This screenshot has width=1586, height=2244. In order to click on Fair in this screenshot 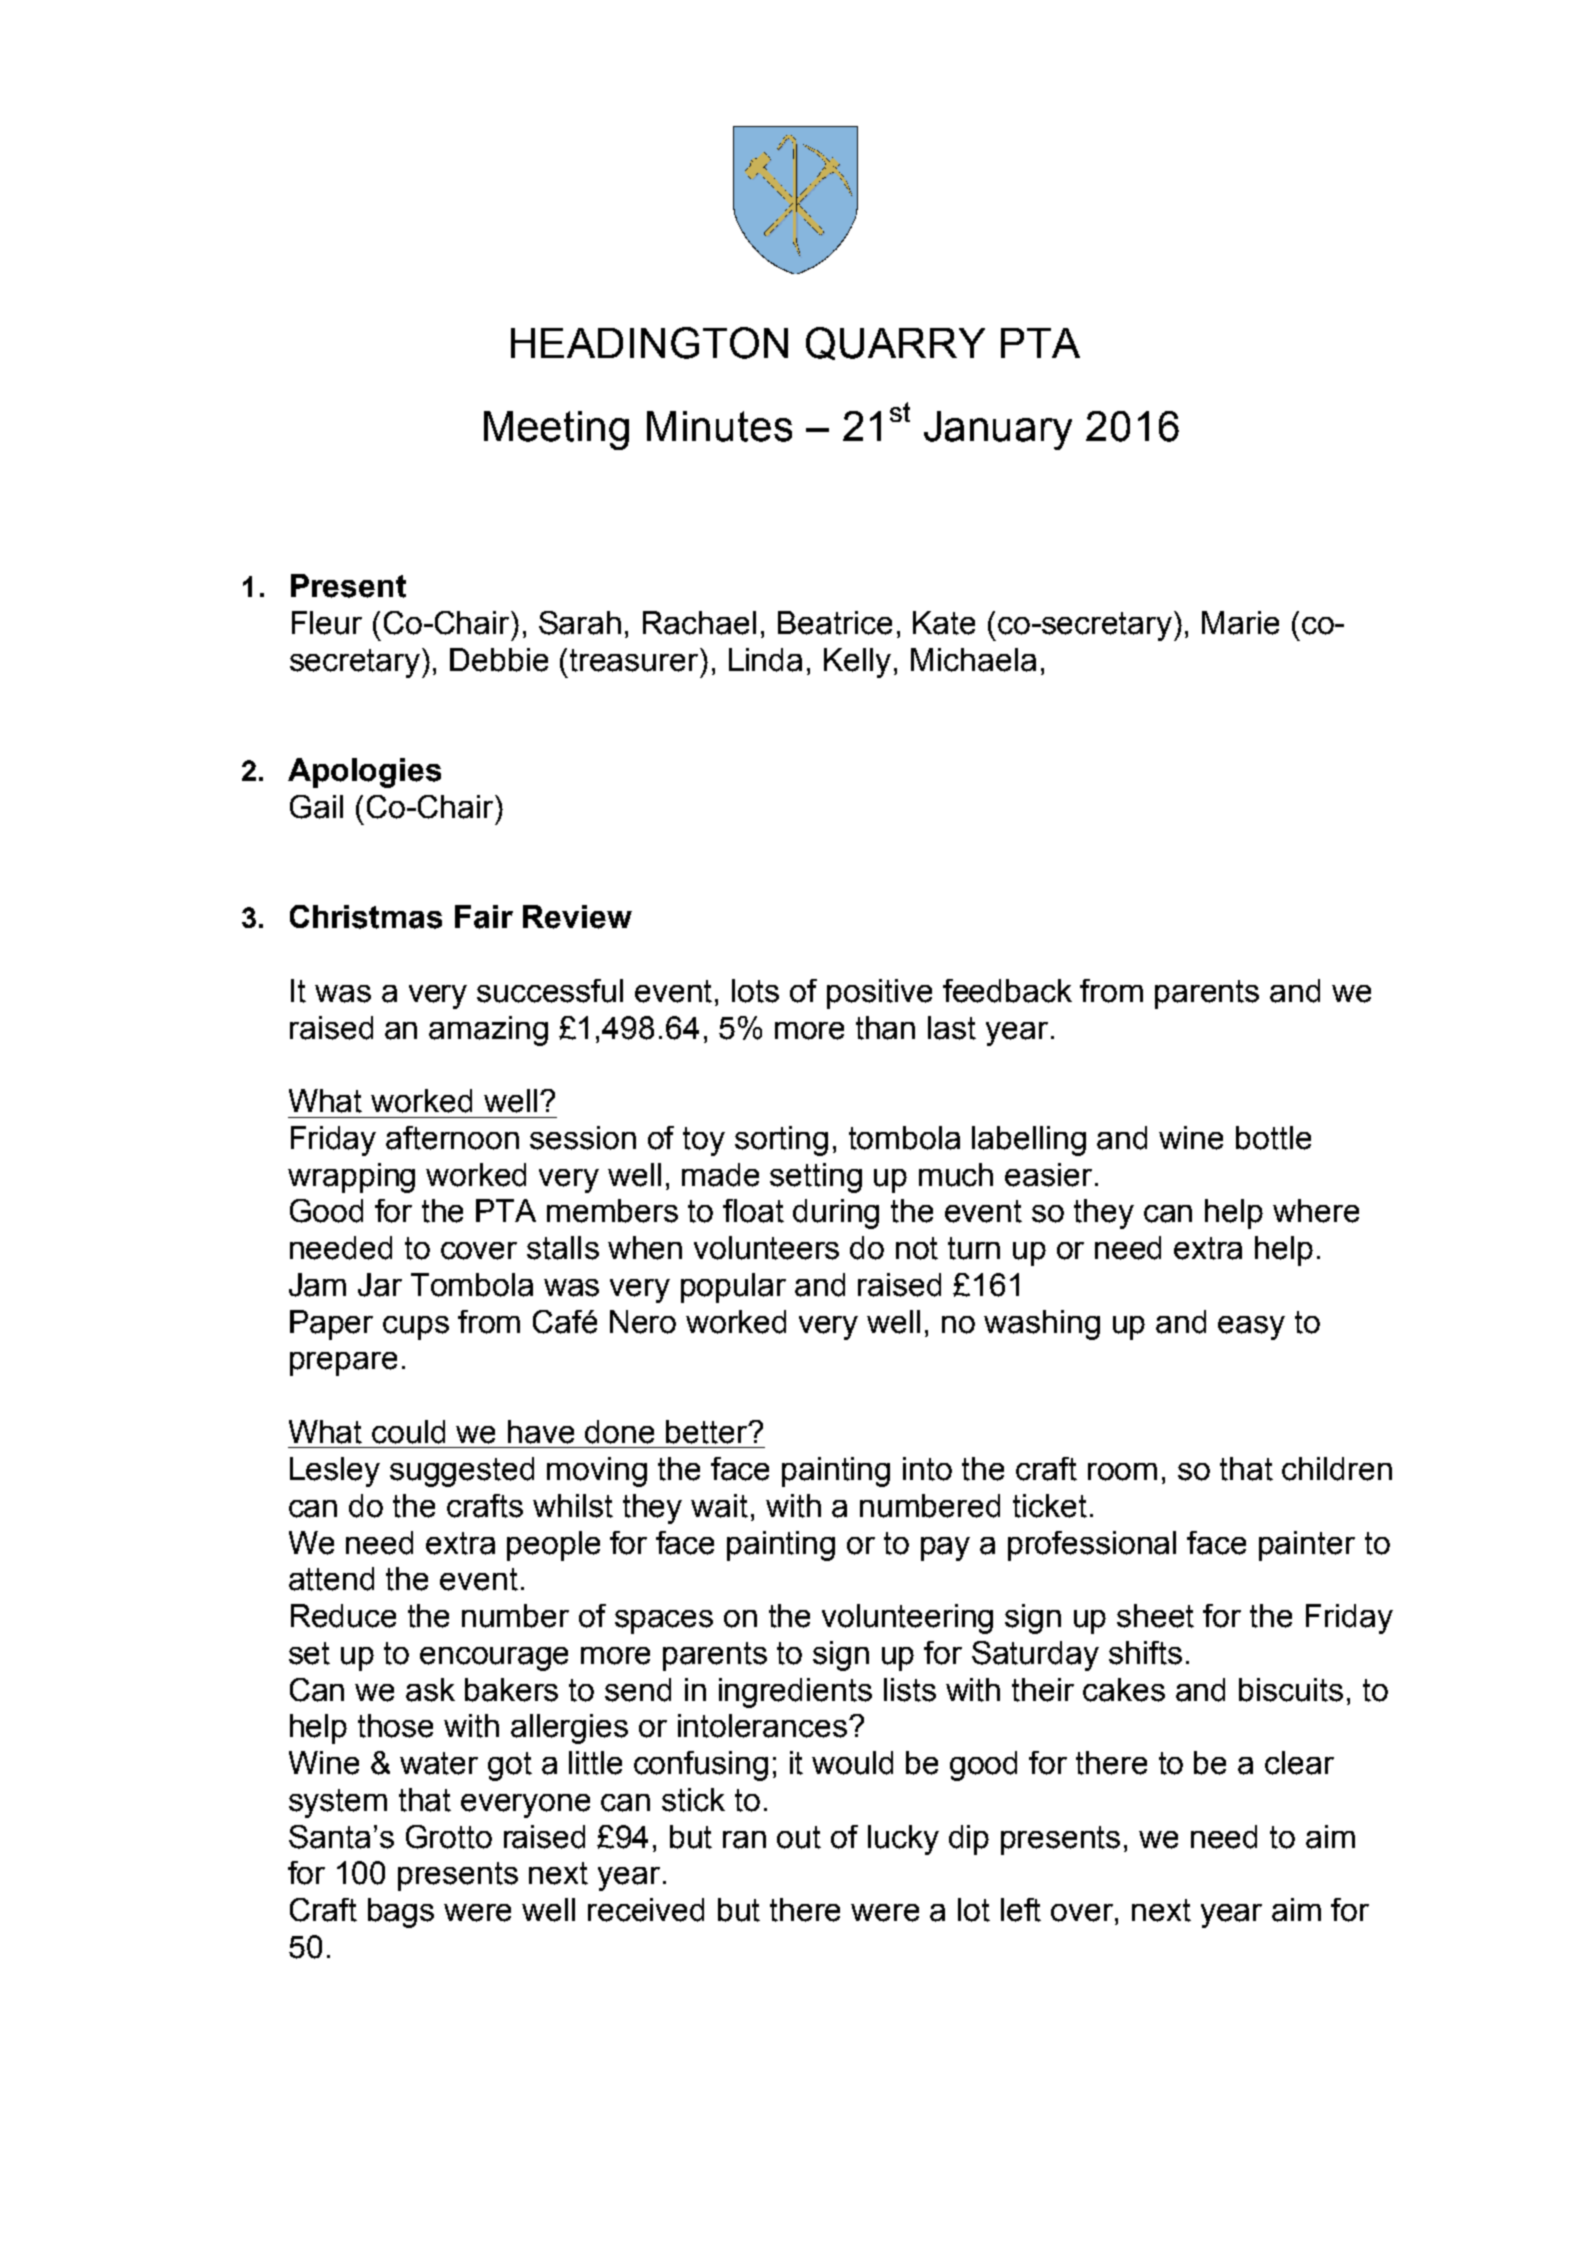, I will do `click(484, 917)`.
